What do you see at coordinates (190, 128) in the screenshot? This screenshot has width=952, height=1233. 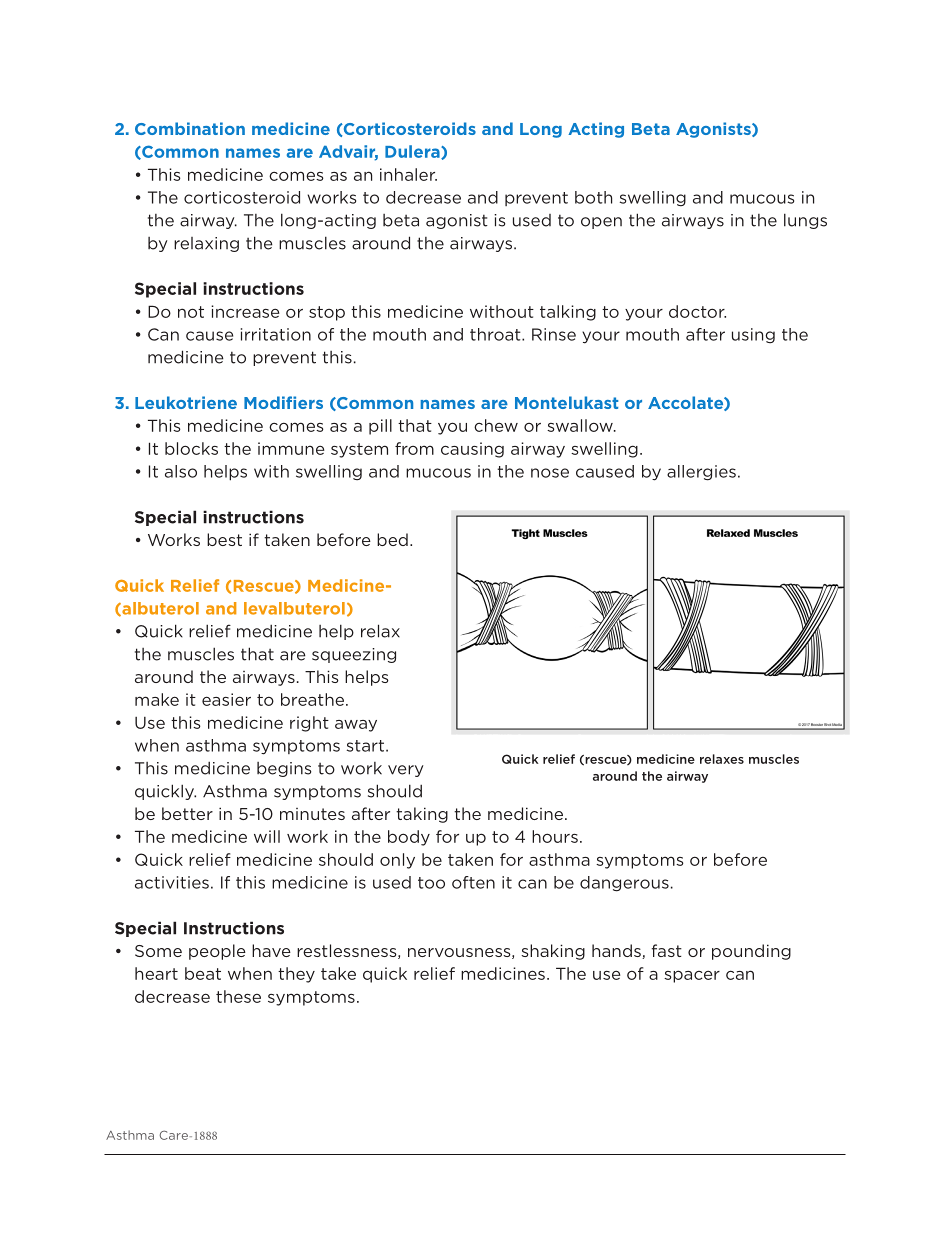 I see `Combination` at bounding box center [190, 128].
